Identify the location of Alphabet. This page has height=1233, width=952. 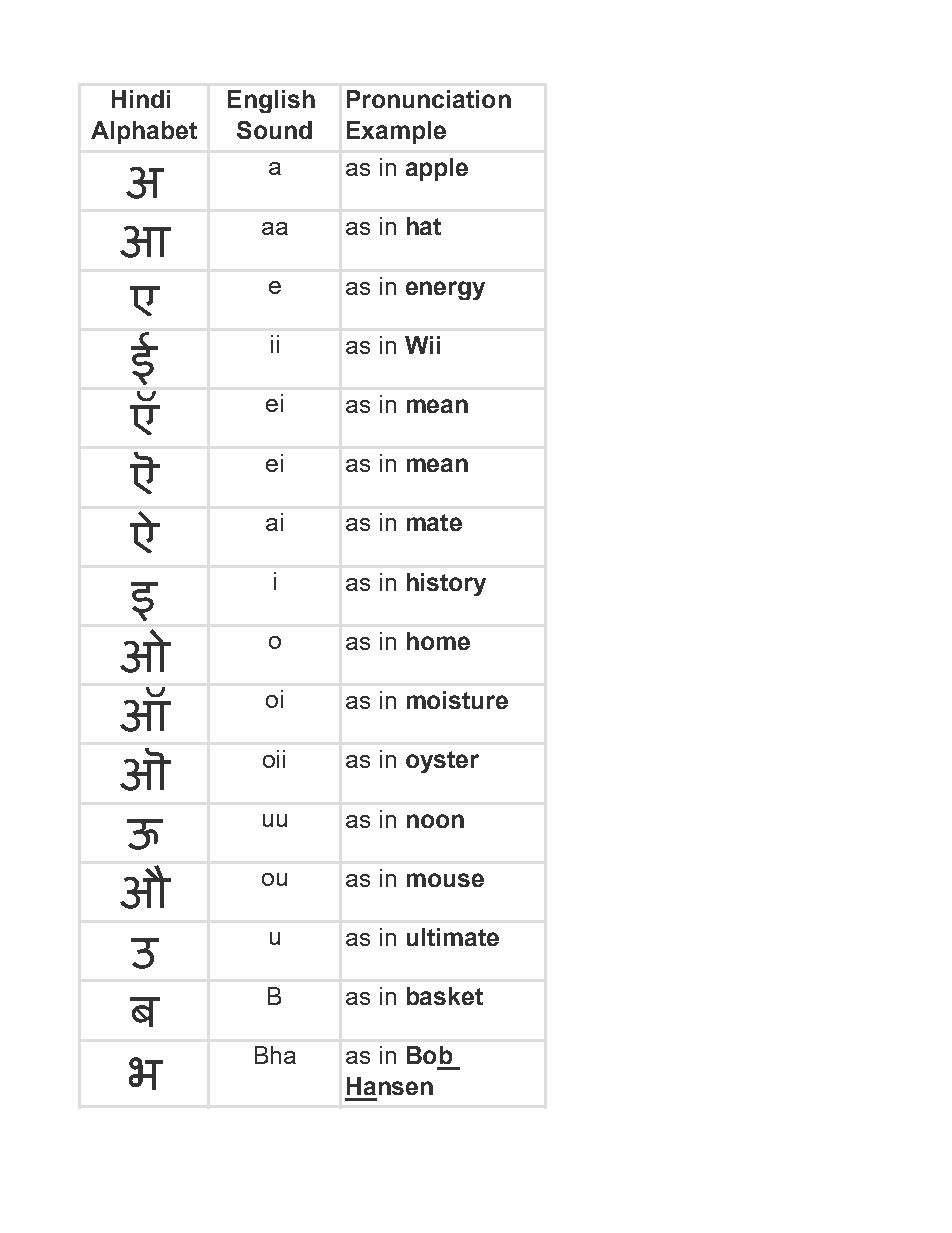
(144, 132).
